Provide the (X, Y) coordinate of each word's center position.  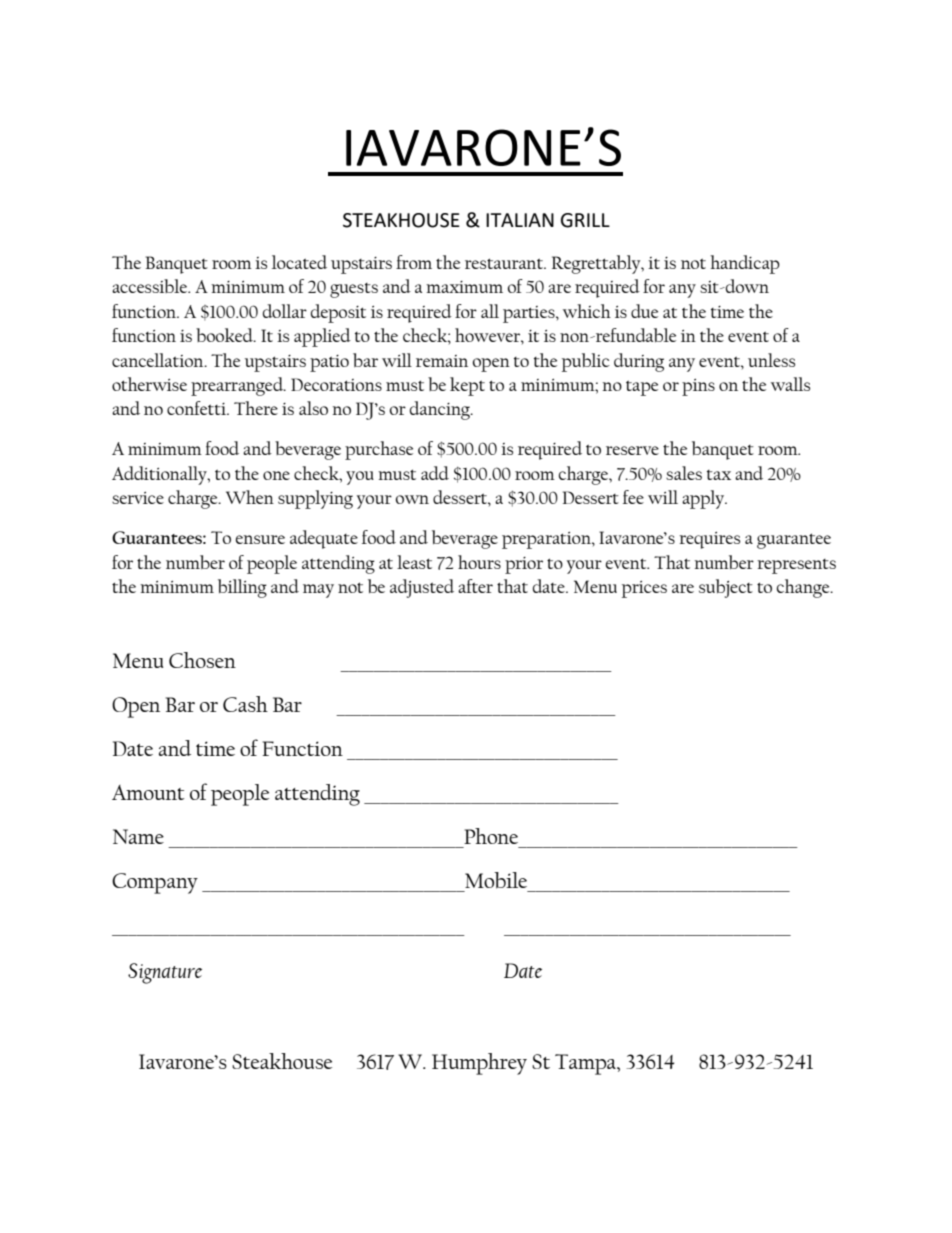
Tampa (586, 1064)
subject (726, 588)
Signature (165, 973)
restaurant (505, 263)
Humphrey (479, 1064)
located (299, 262)
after (475, 586)
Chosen (202, 660)
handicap (745, 264)
